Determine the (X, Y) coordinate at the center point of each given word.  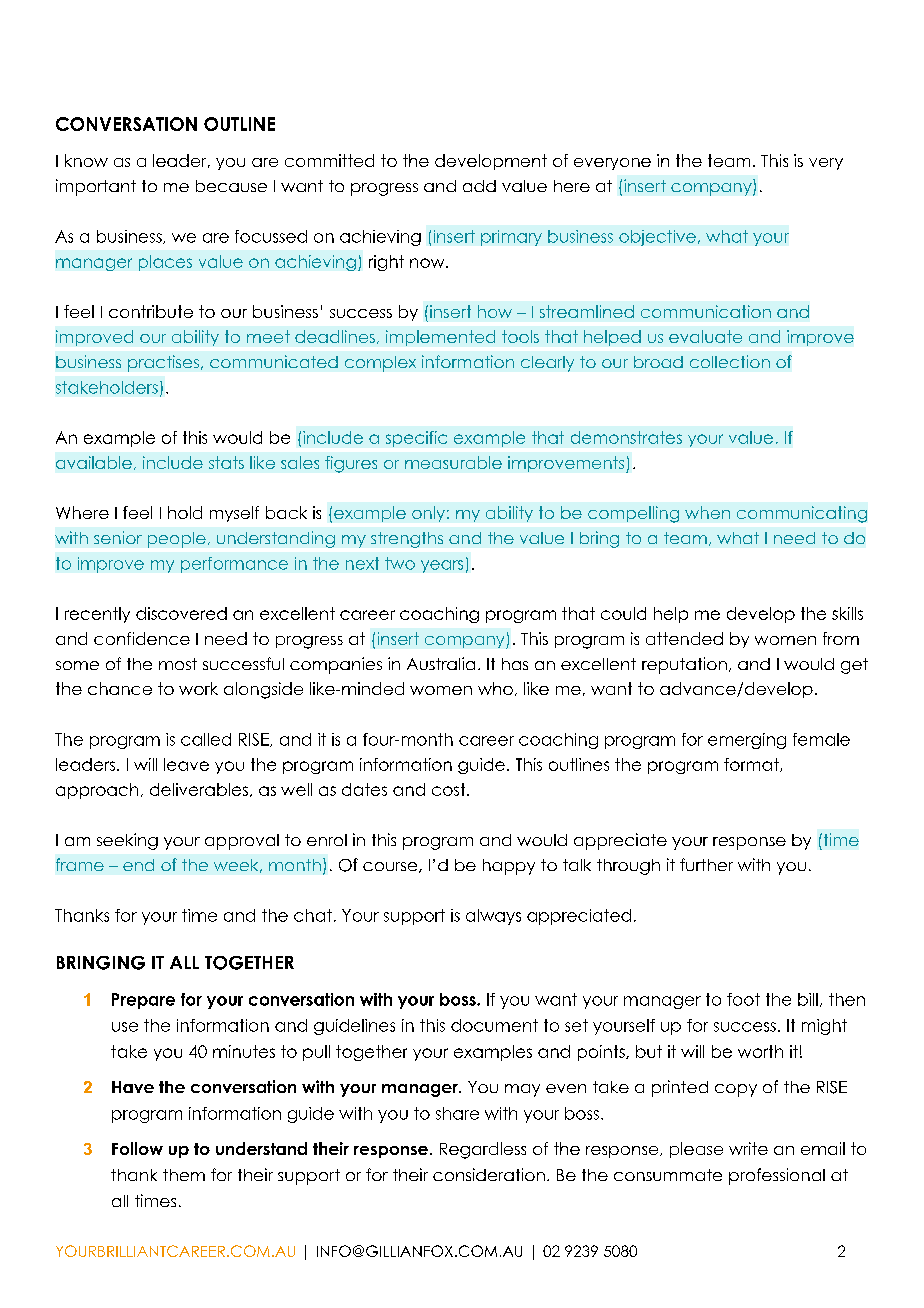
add (479, 186)
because (231, 186)
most (178, 664)
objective (657, 238)
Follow (137, 1148)
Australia (441, 663)
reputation (684, 665)
